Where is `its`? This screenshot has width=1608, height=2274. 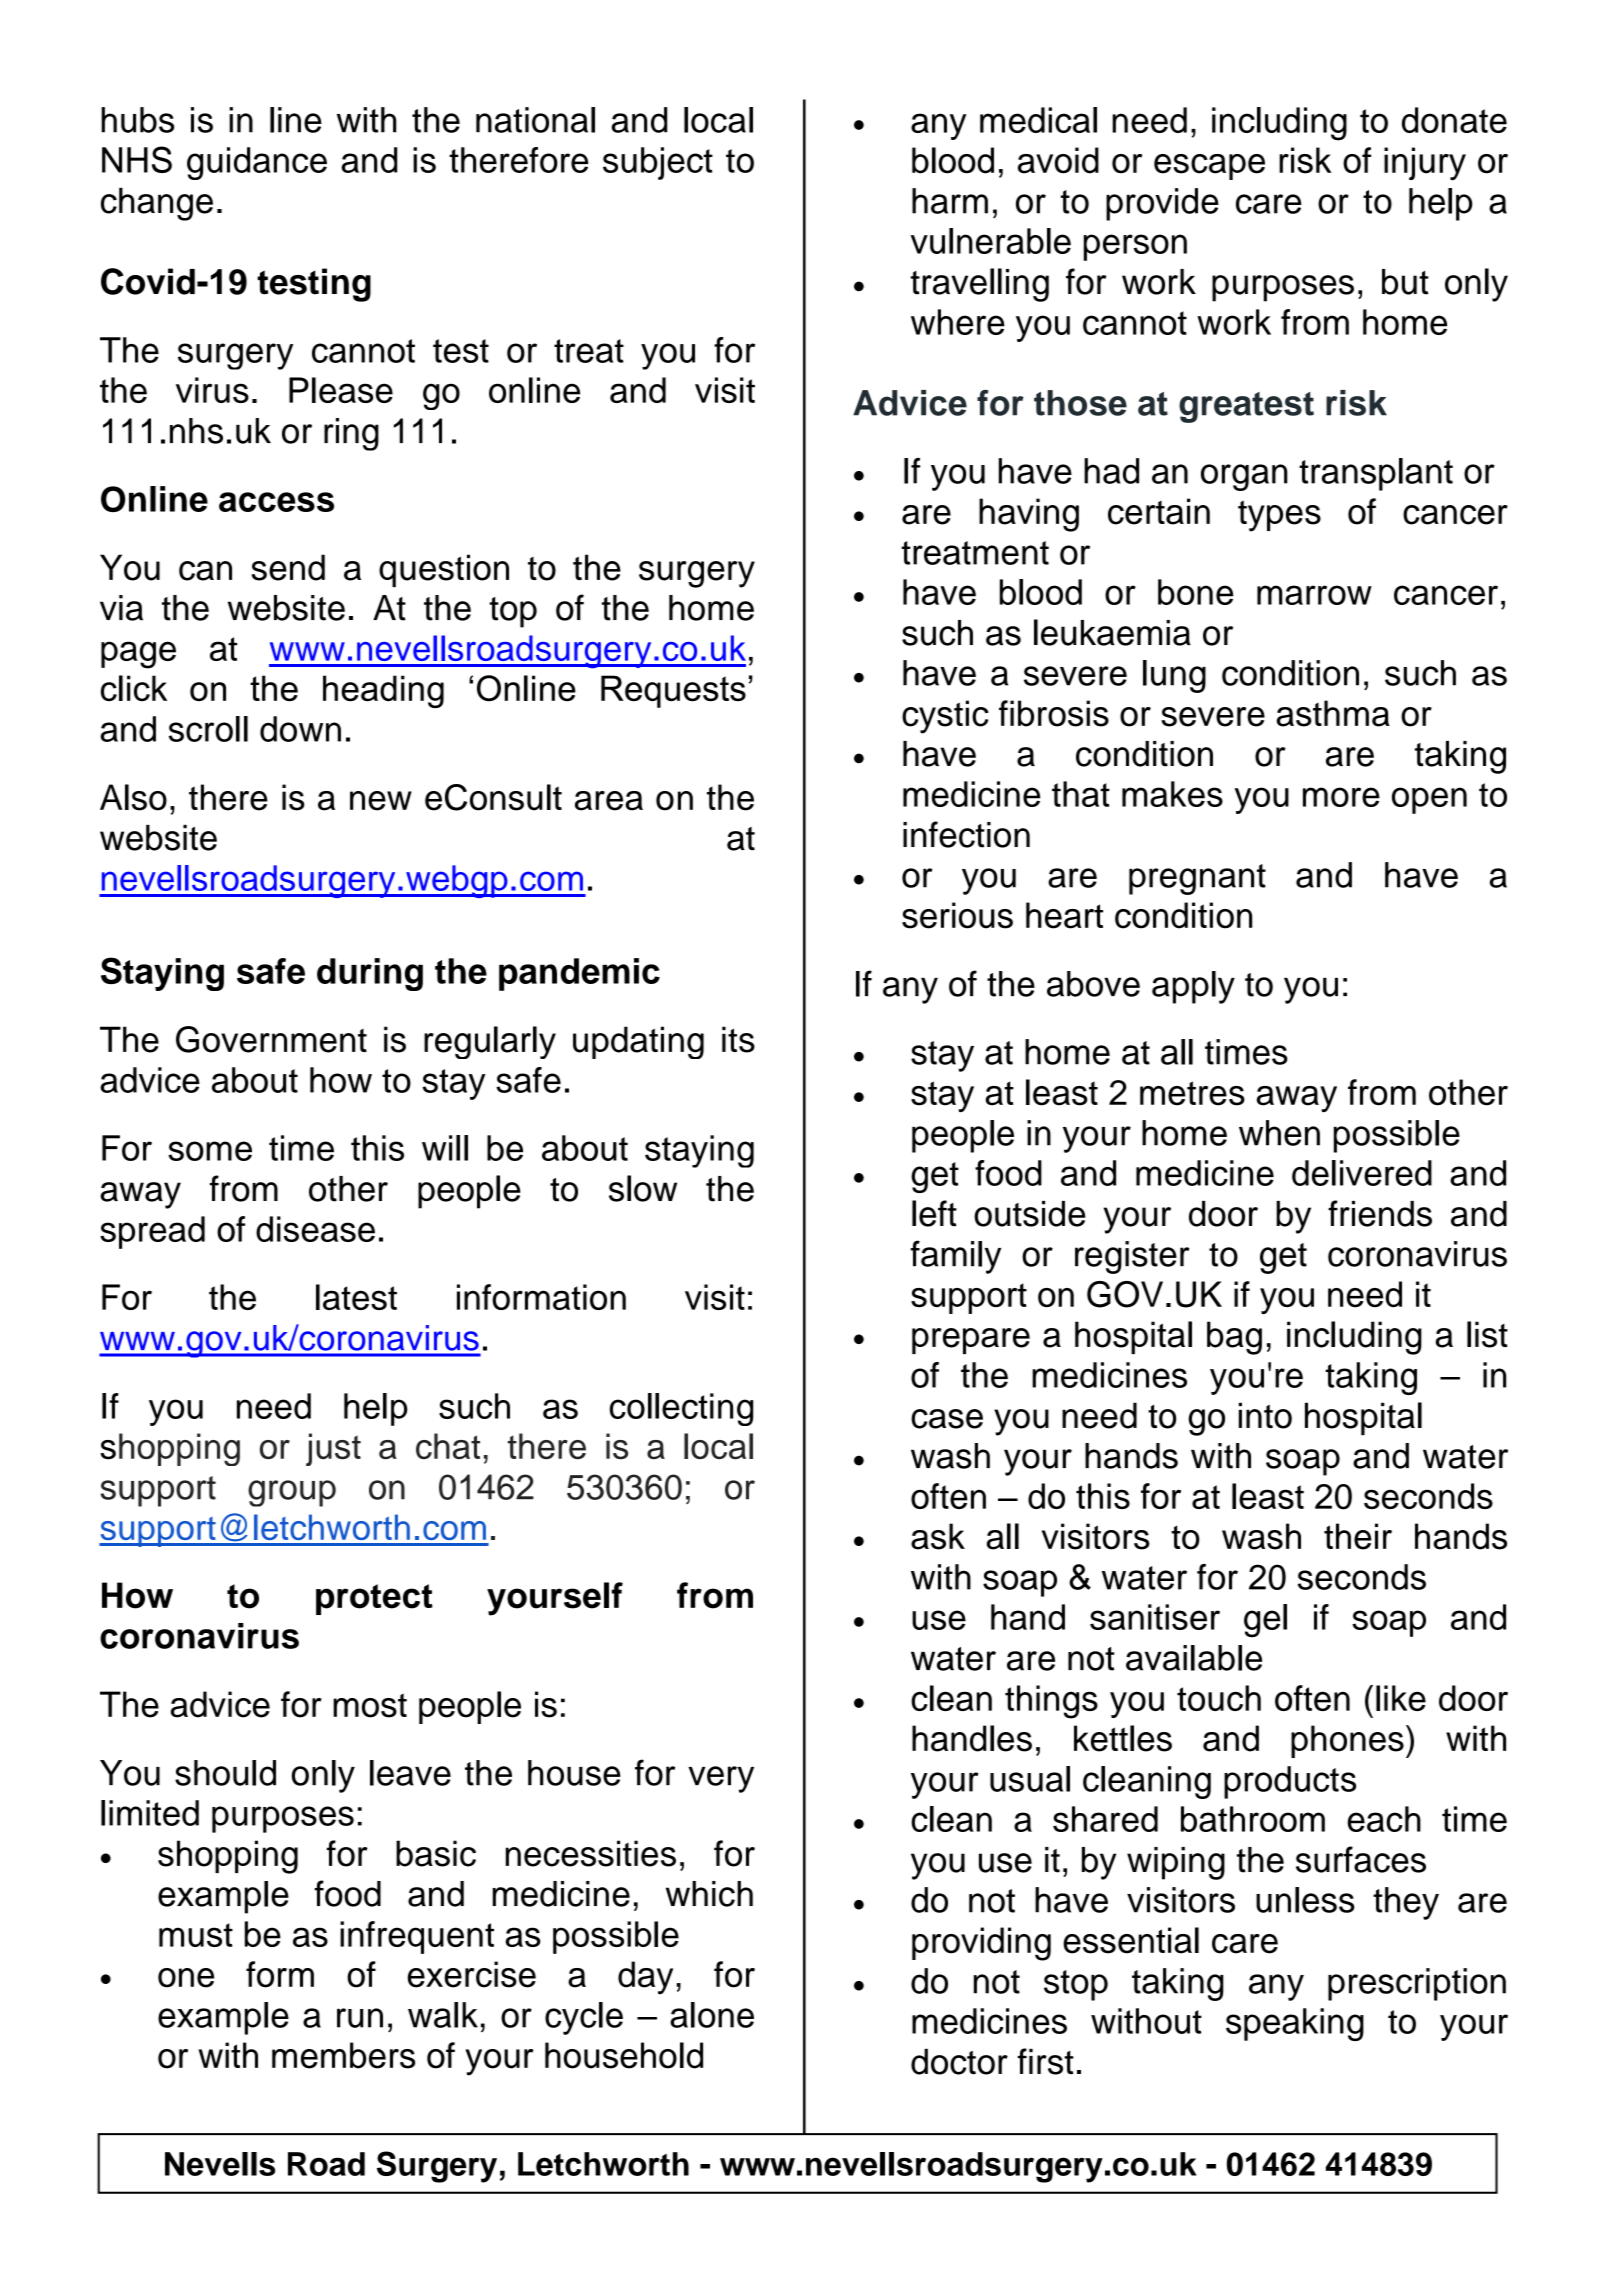 its is located at coordinates (738, 1039).
